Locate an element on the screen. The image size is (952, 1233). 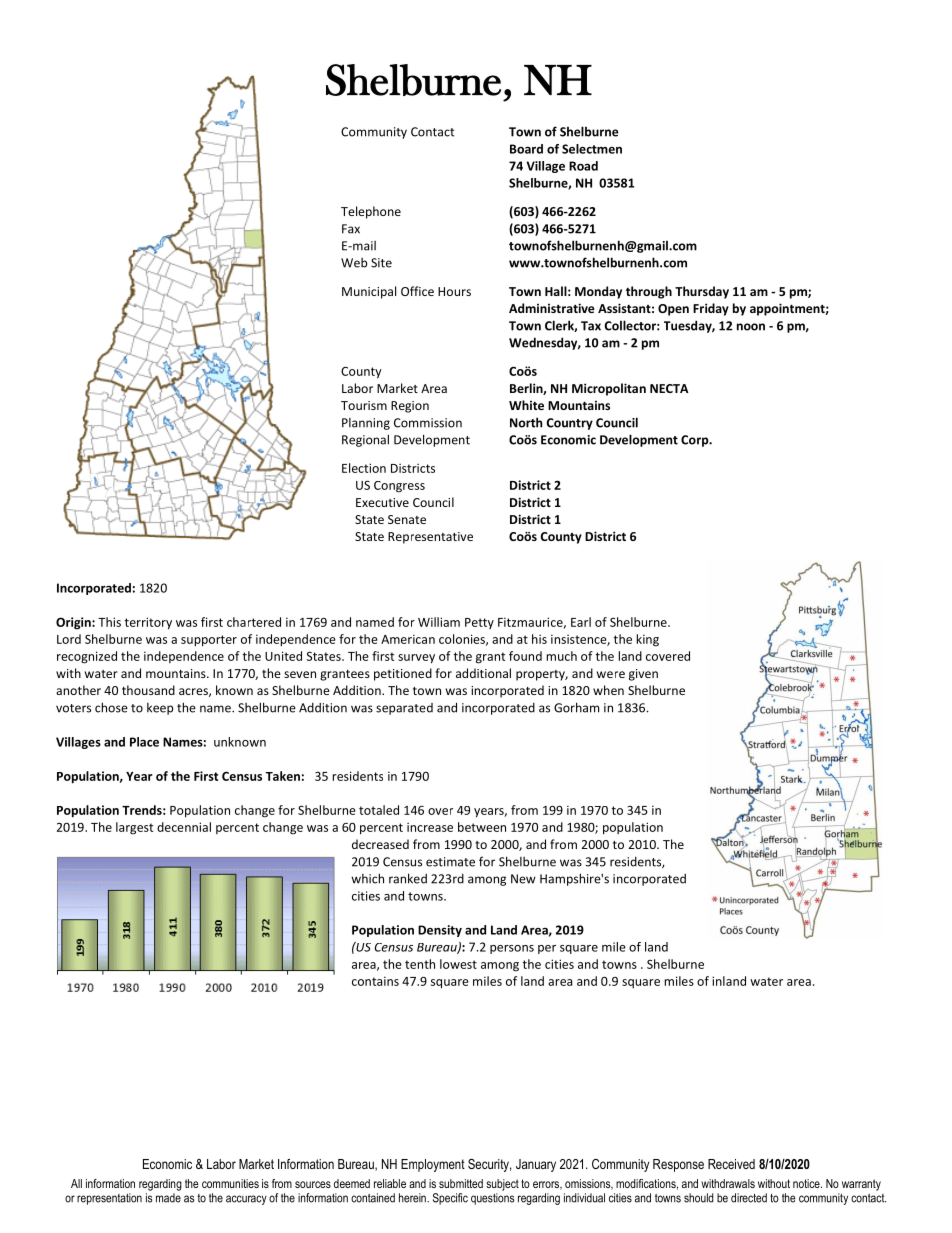
Representative is located at coordinates (430, 538).
